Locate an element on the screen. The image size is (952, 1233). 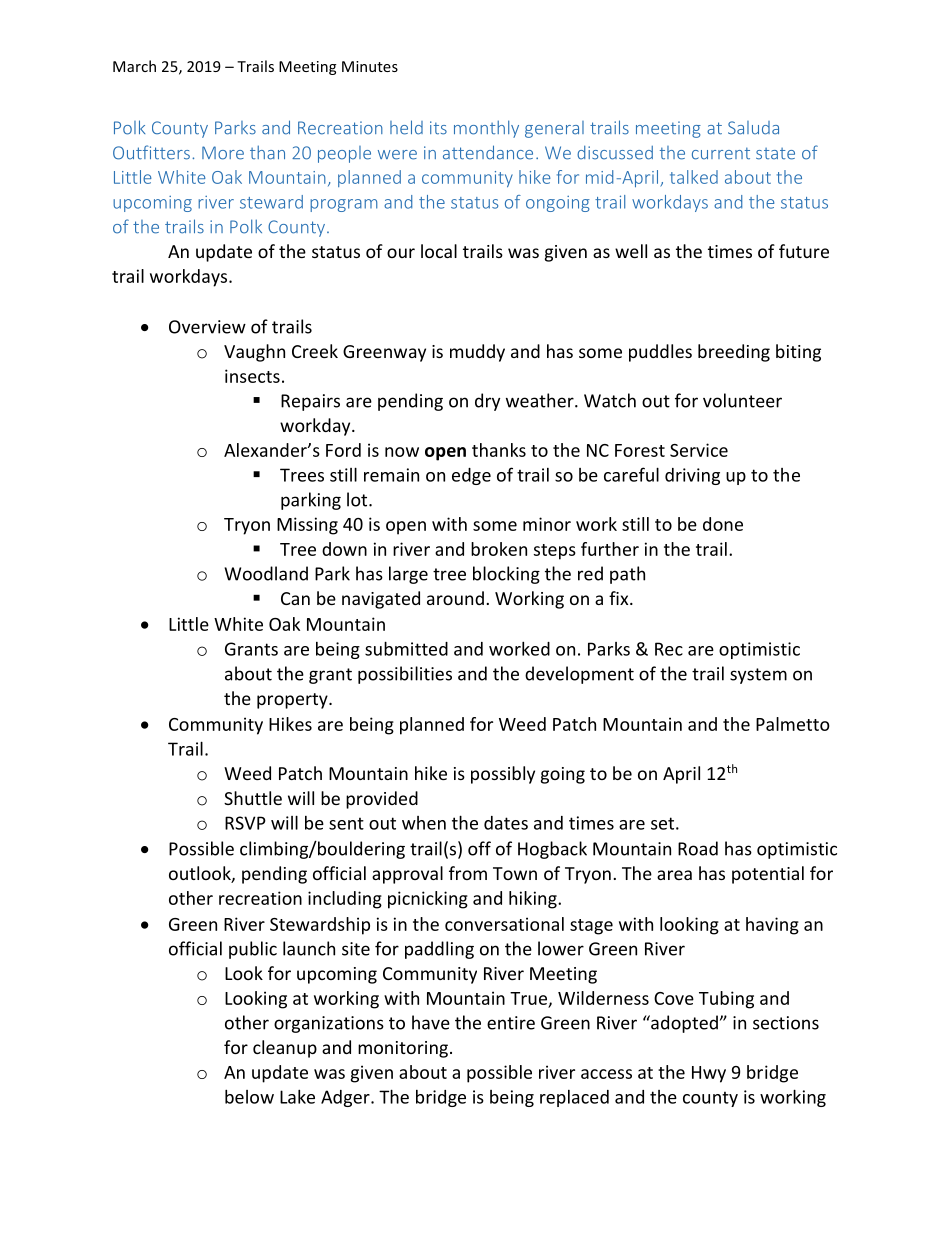
below is located at coordinates (249, 1096).
